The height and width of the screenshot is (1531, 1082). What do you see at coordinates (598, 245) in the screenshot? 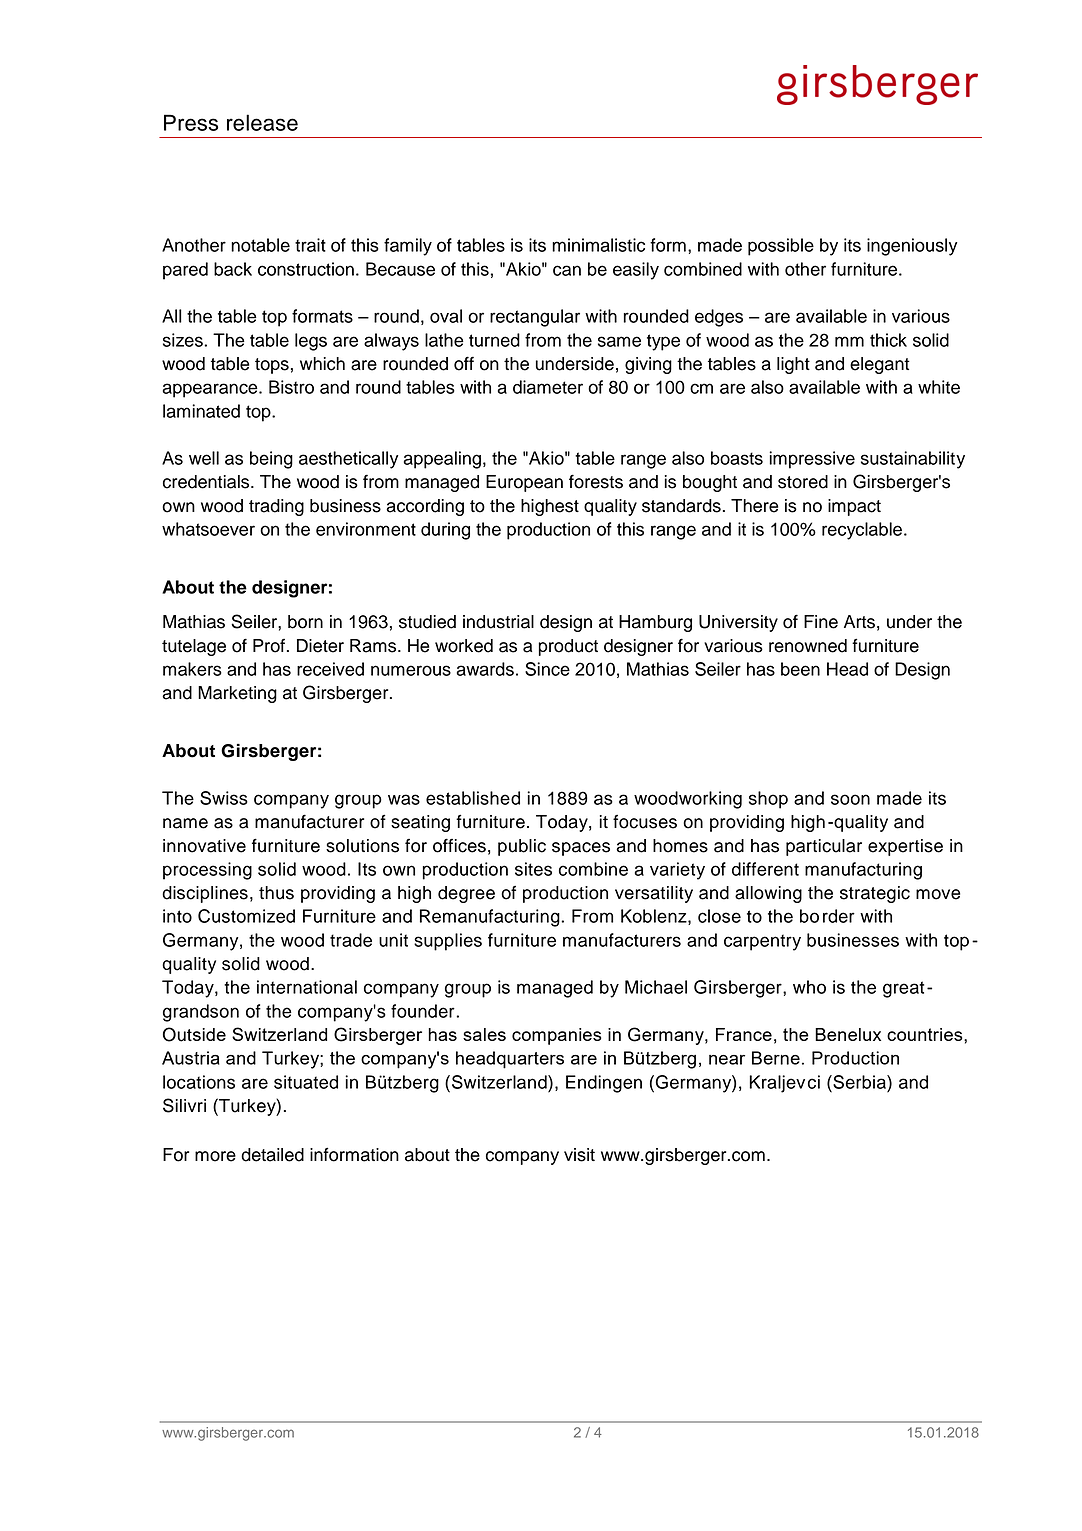
I see `minimalistic` at bounding box center [598, 245].
